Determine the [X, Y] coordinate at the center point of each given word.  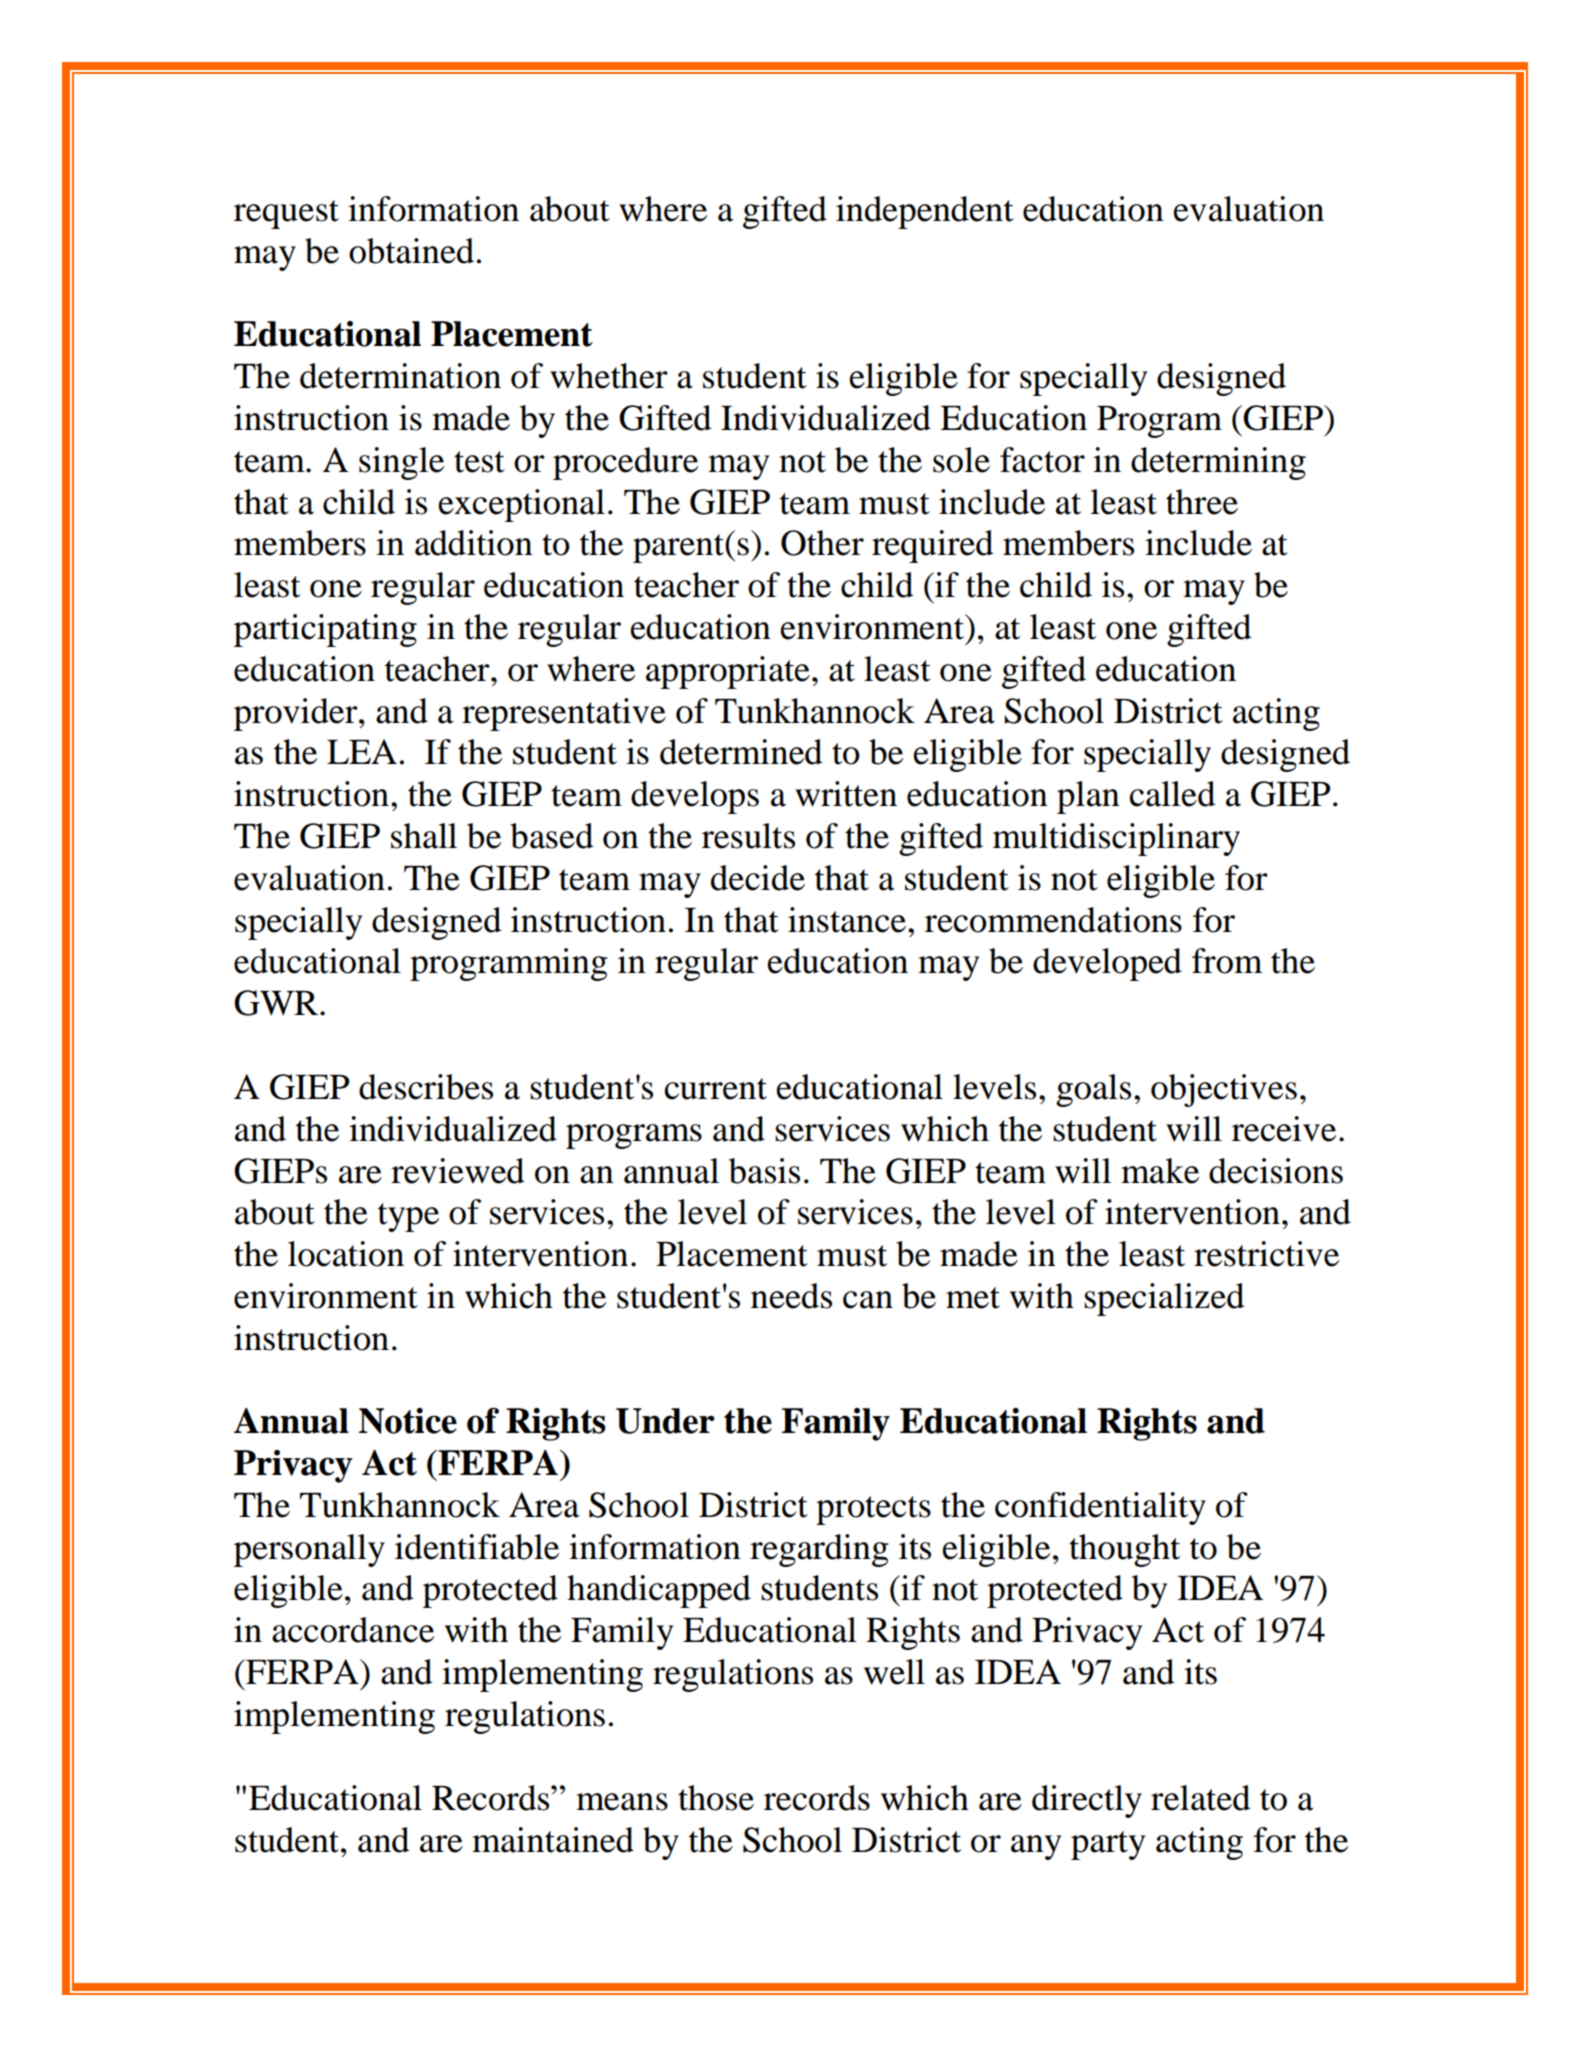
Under [665, 1421]
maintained [553, 1840]
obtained [411, 251]
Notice [408, 1421]
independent [925, 212]
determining [1218, 463]
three [1202, 502]
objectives [1224, 1090]
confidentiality [1100, 1508]
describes [426, 1087]
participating [325, 630]
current [715, 1089]
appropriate [728, 672]
